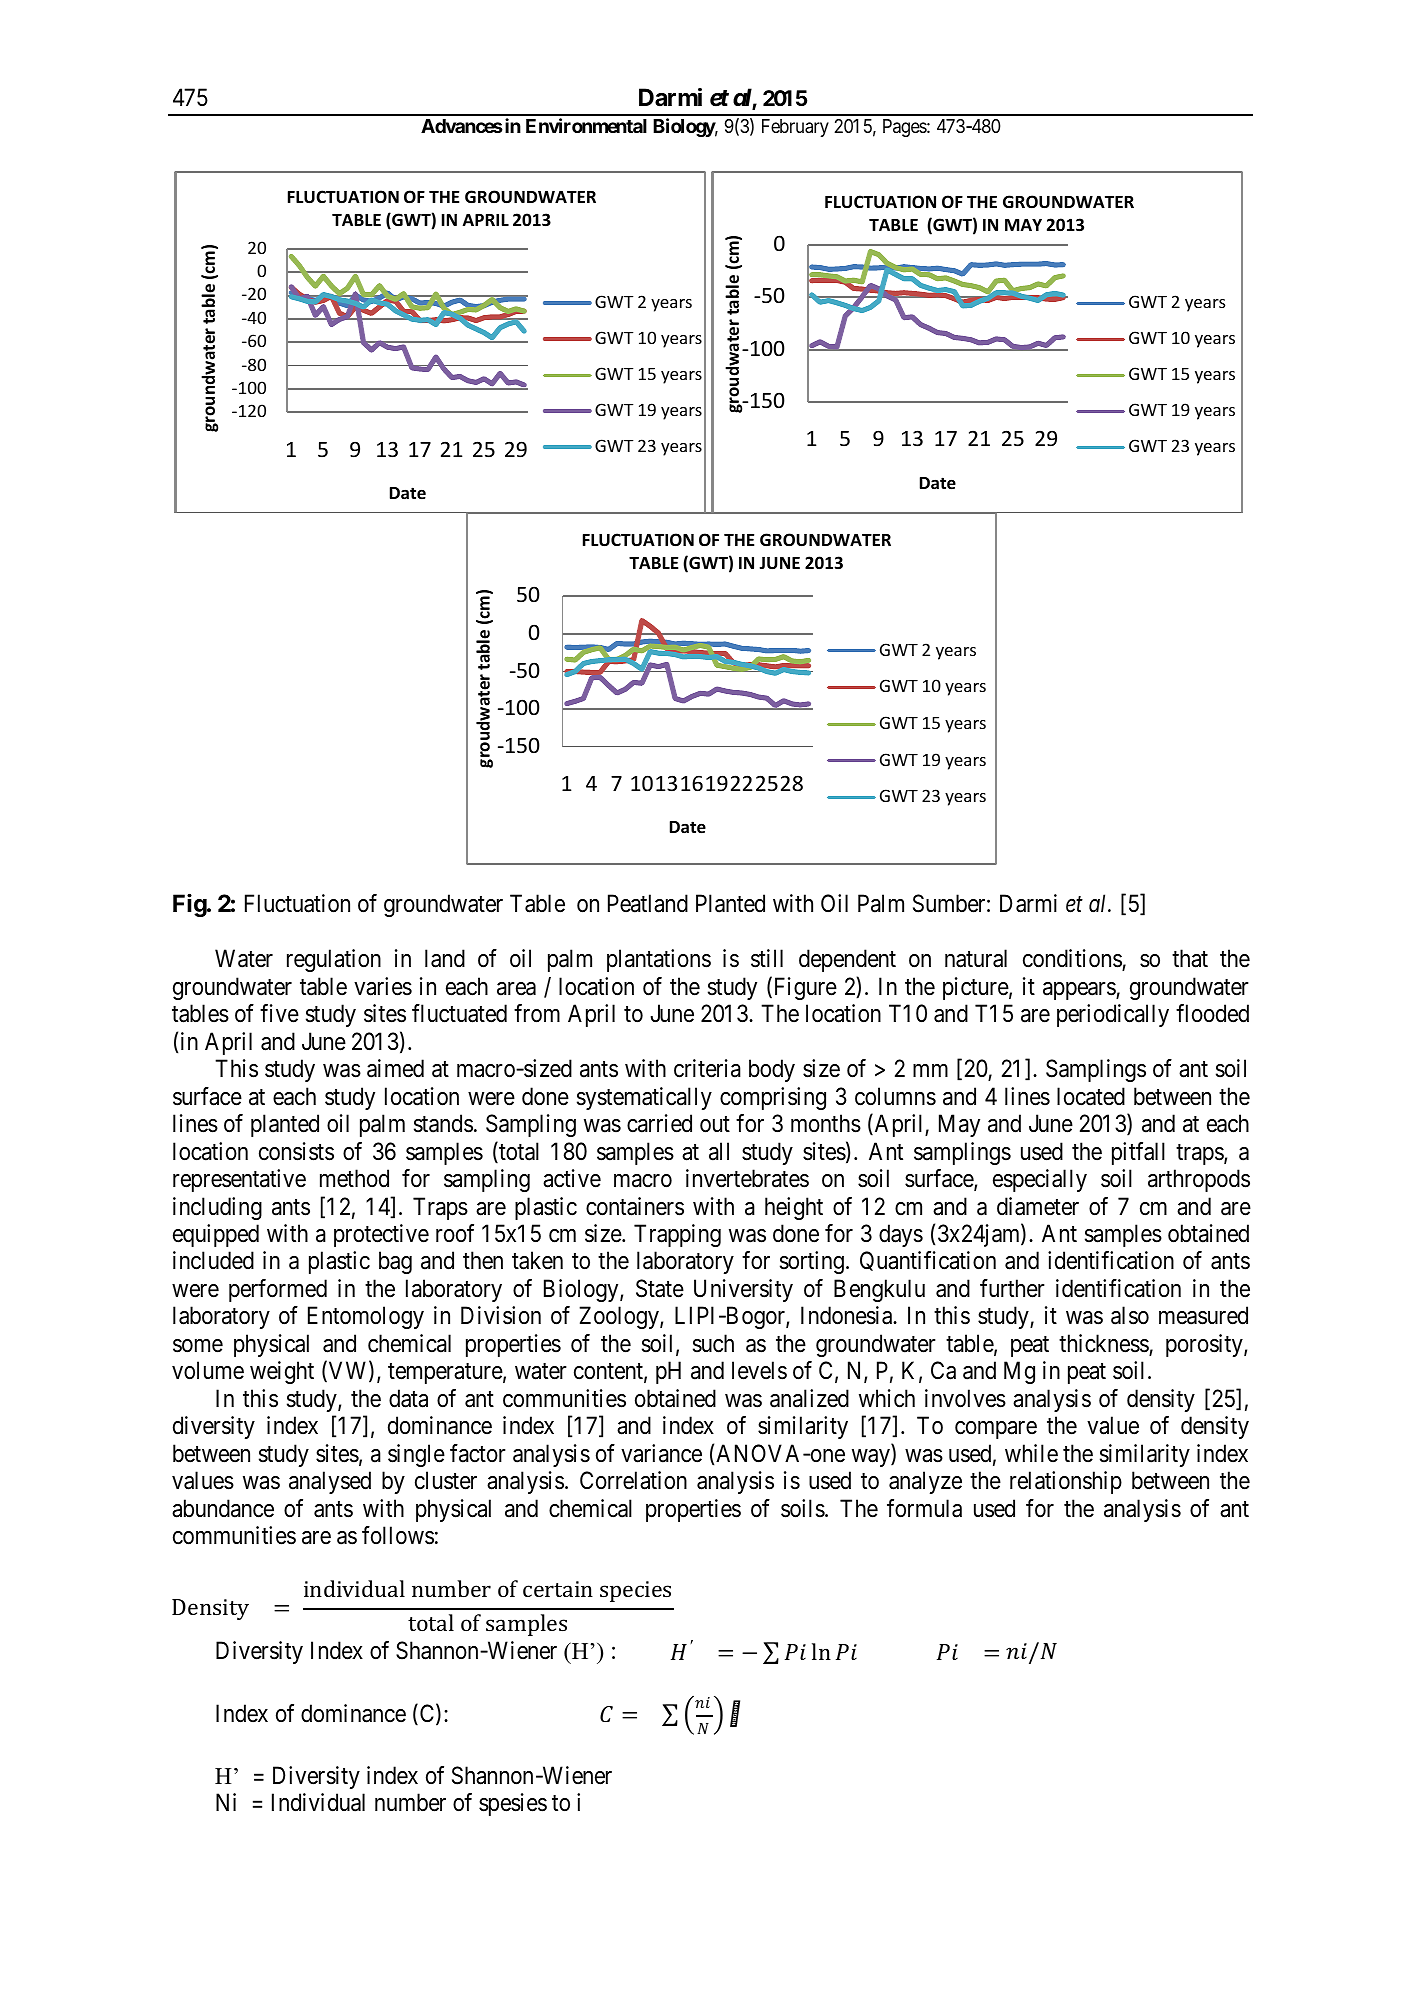 This document has height=2010, width=1421. I want to click on Environmental, so click(586, 125).
